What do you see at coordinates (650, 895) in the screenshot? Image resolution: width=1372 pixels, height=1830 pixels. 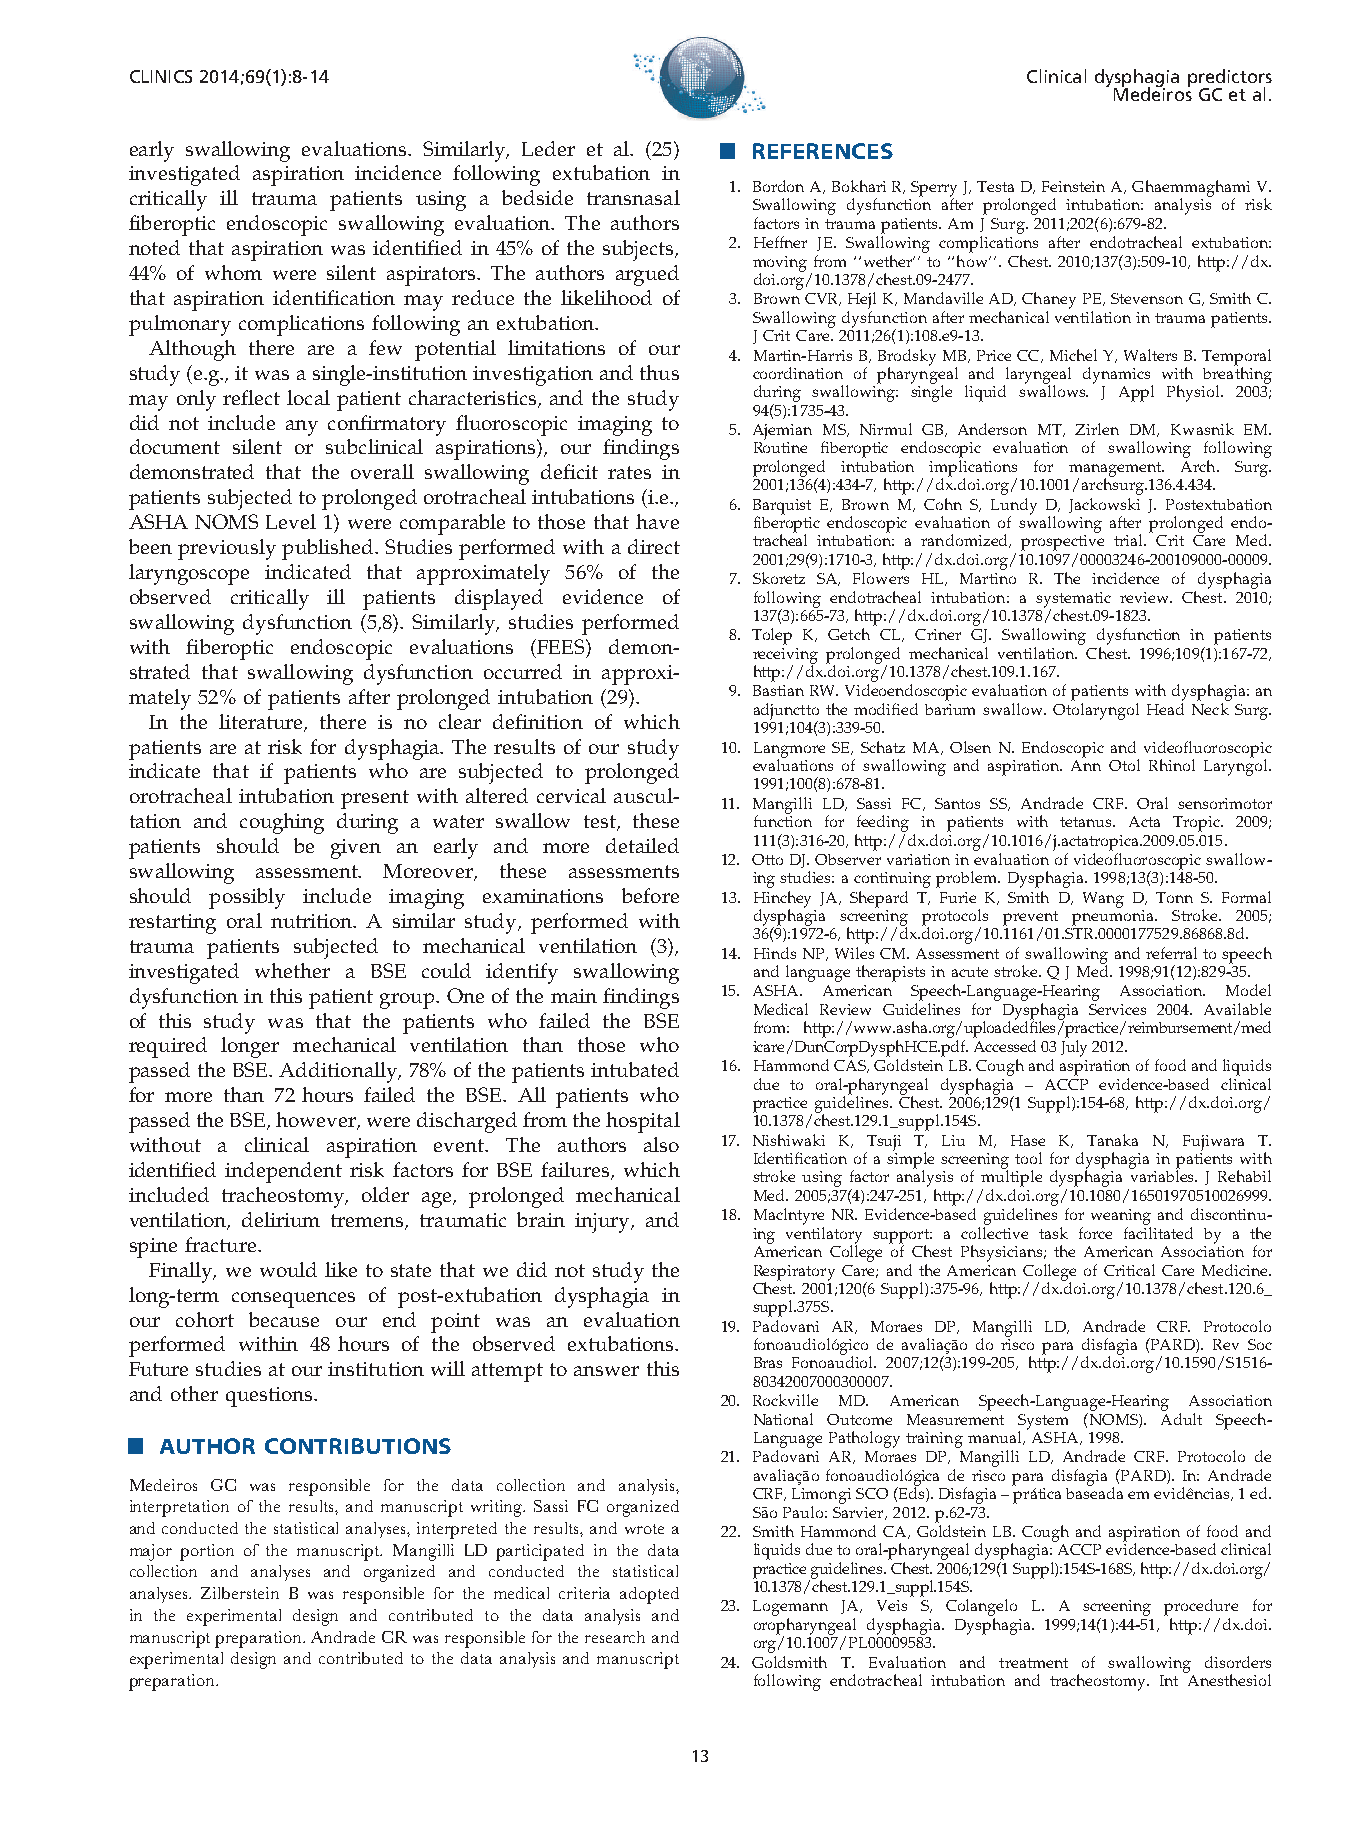 I see `before` at bounding box center [650, 895].
